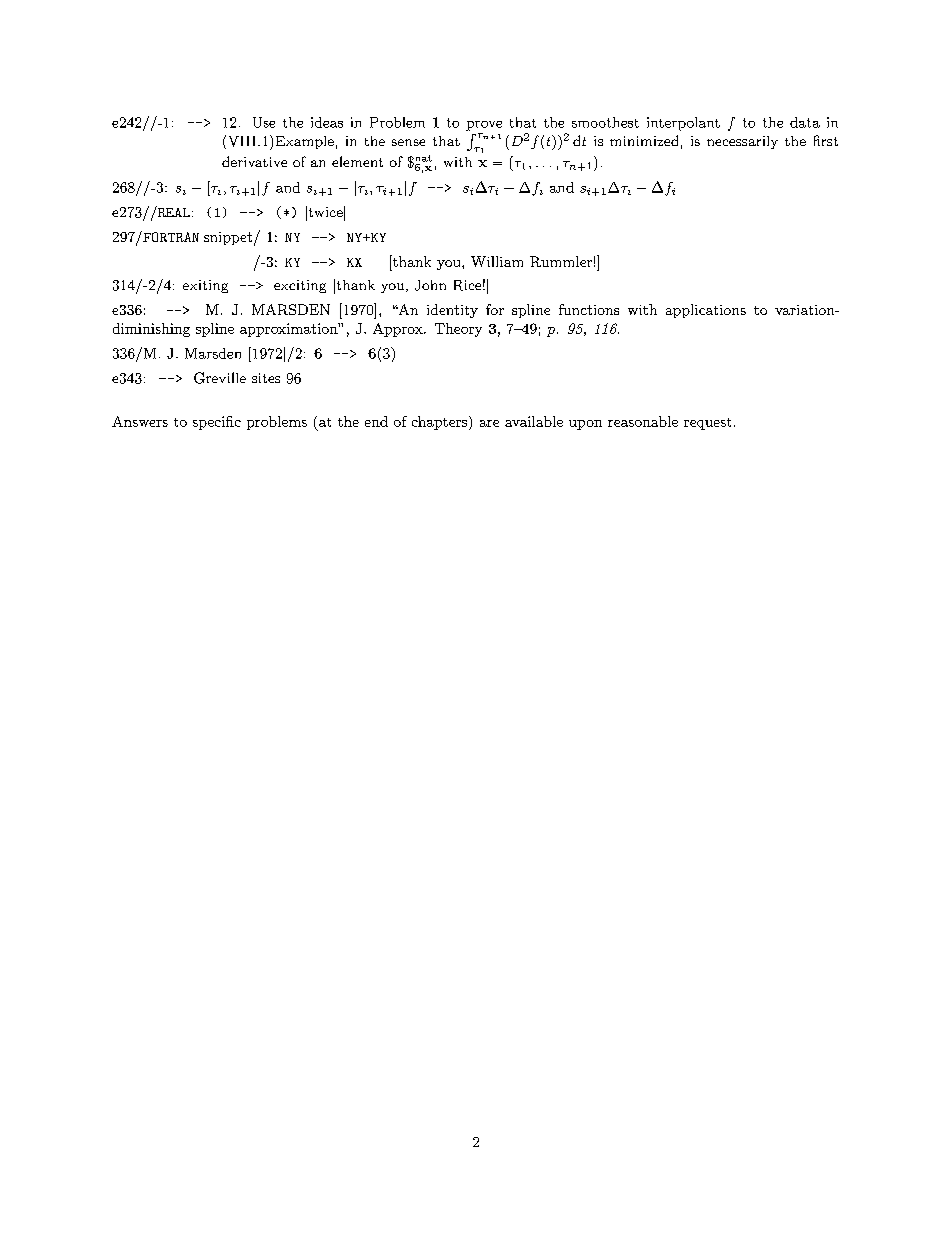 The width and height of the page is (952, 1233). Describe the element at coordinates (707, 424) in the page. I see `request` at that location.
